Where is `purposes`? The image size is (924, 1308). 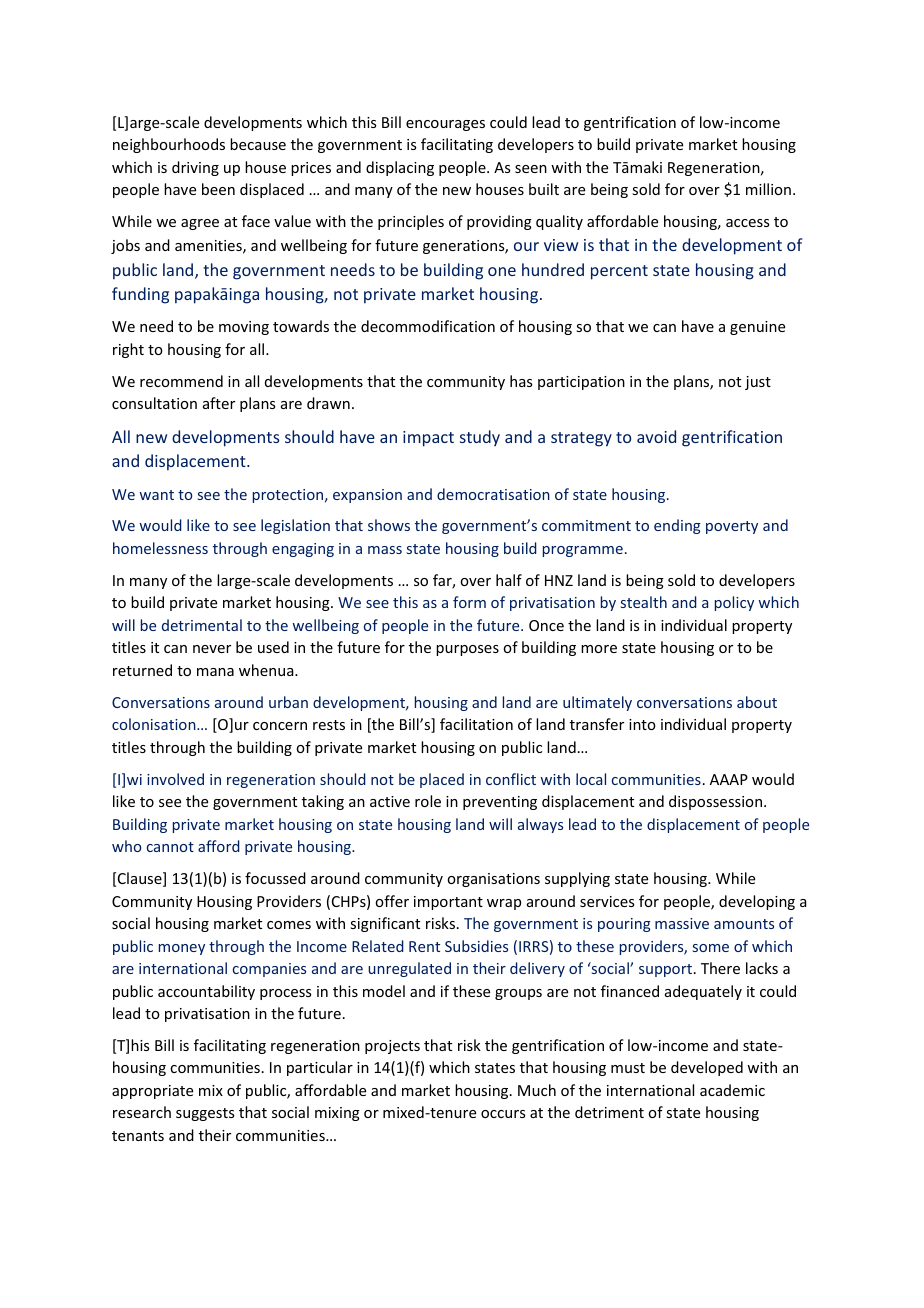 purposes is located at coordinates (467, 650).
